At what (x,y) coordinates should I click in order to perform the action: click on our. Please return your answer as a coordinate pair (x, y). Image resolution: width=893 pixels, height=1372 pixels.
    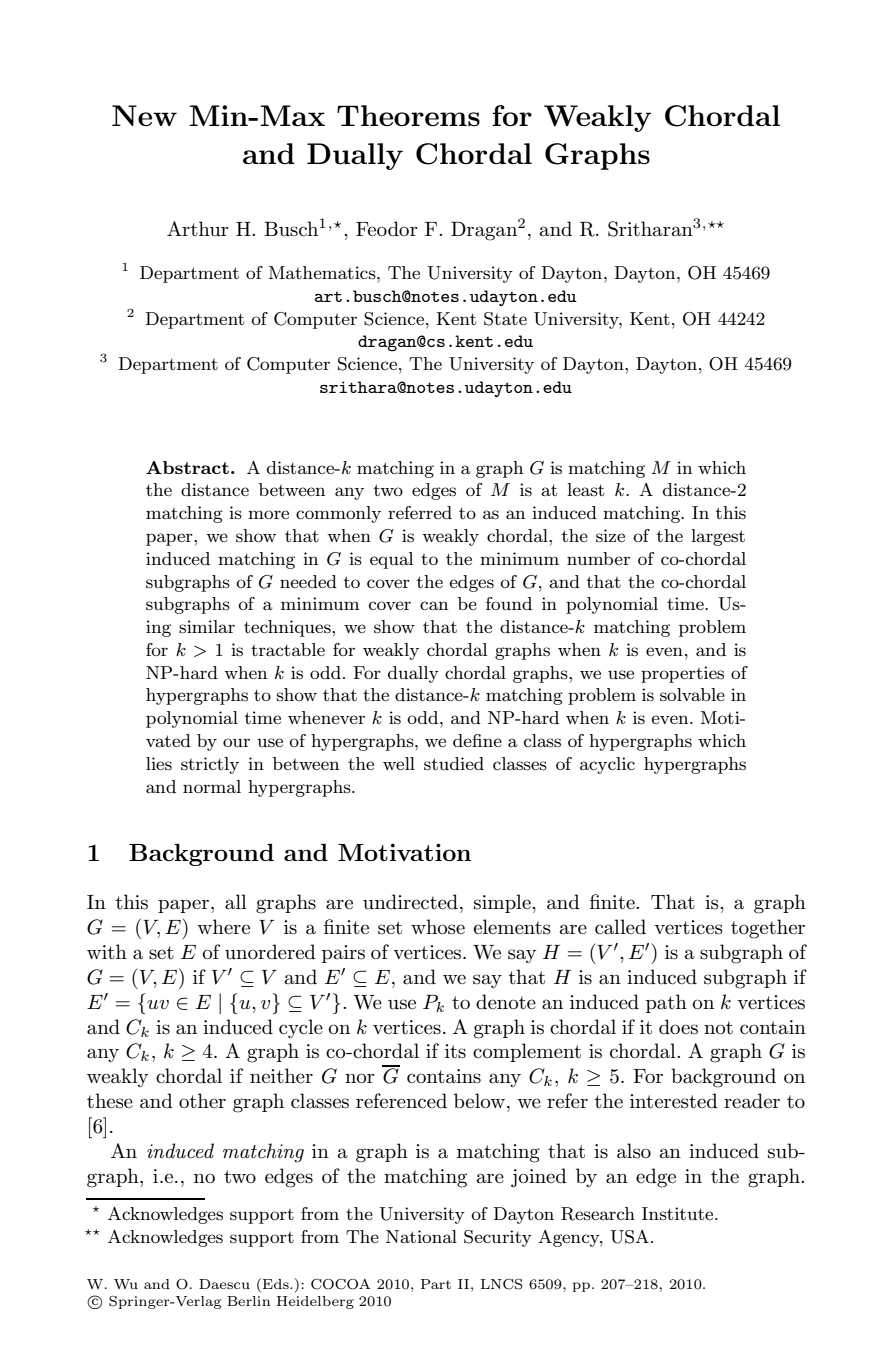
    Looking at the image, I should click on (236, 742).
